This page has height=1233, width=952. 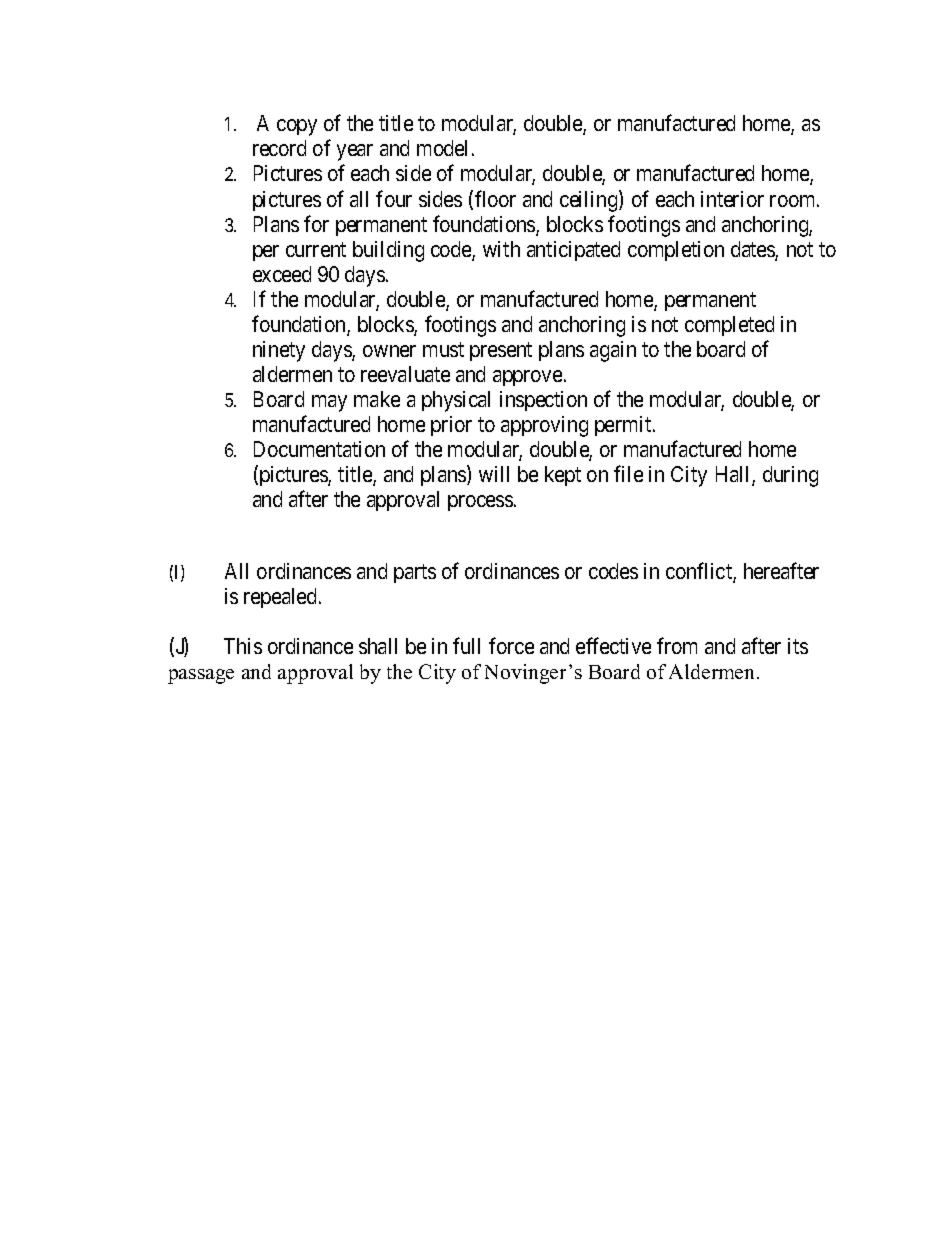 What do you see at coordinates (624, 426) in the page?
I see `permit` at bounding box center [624, 426].
